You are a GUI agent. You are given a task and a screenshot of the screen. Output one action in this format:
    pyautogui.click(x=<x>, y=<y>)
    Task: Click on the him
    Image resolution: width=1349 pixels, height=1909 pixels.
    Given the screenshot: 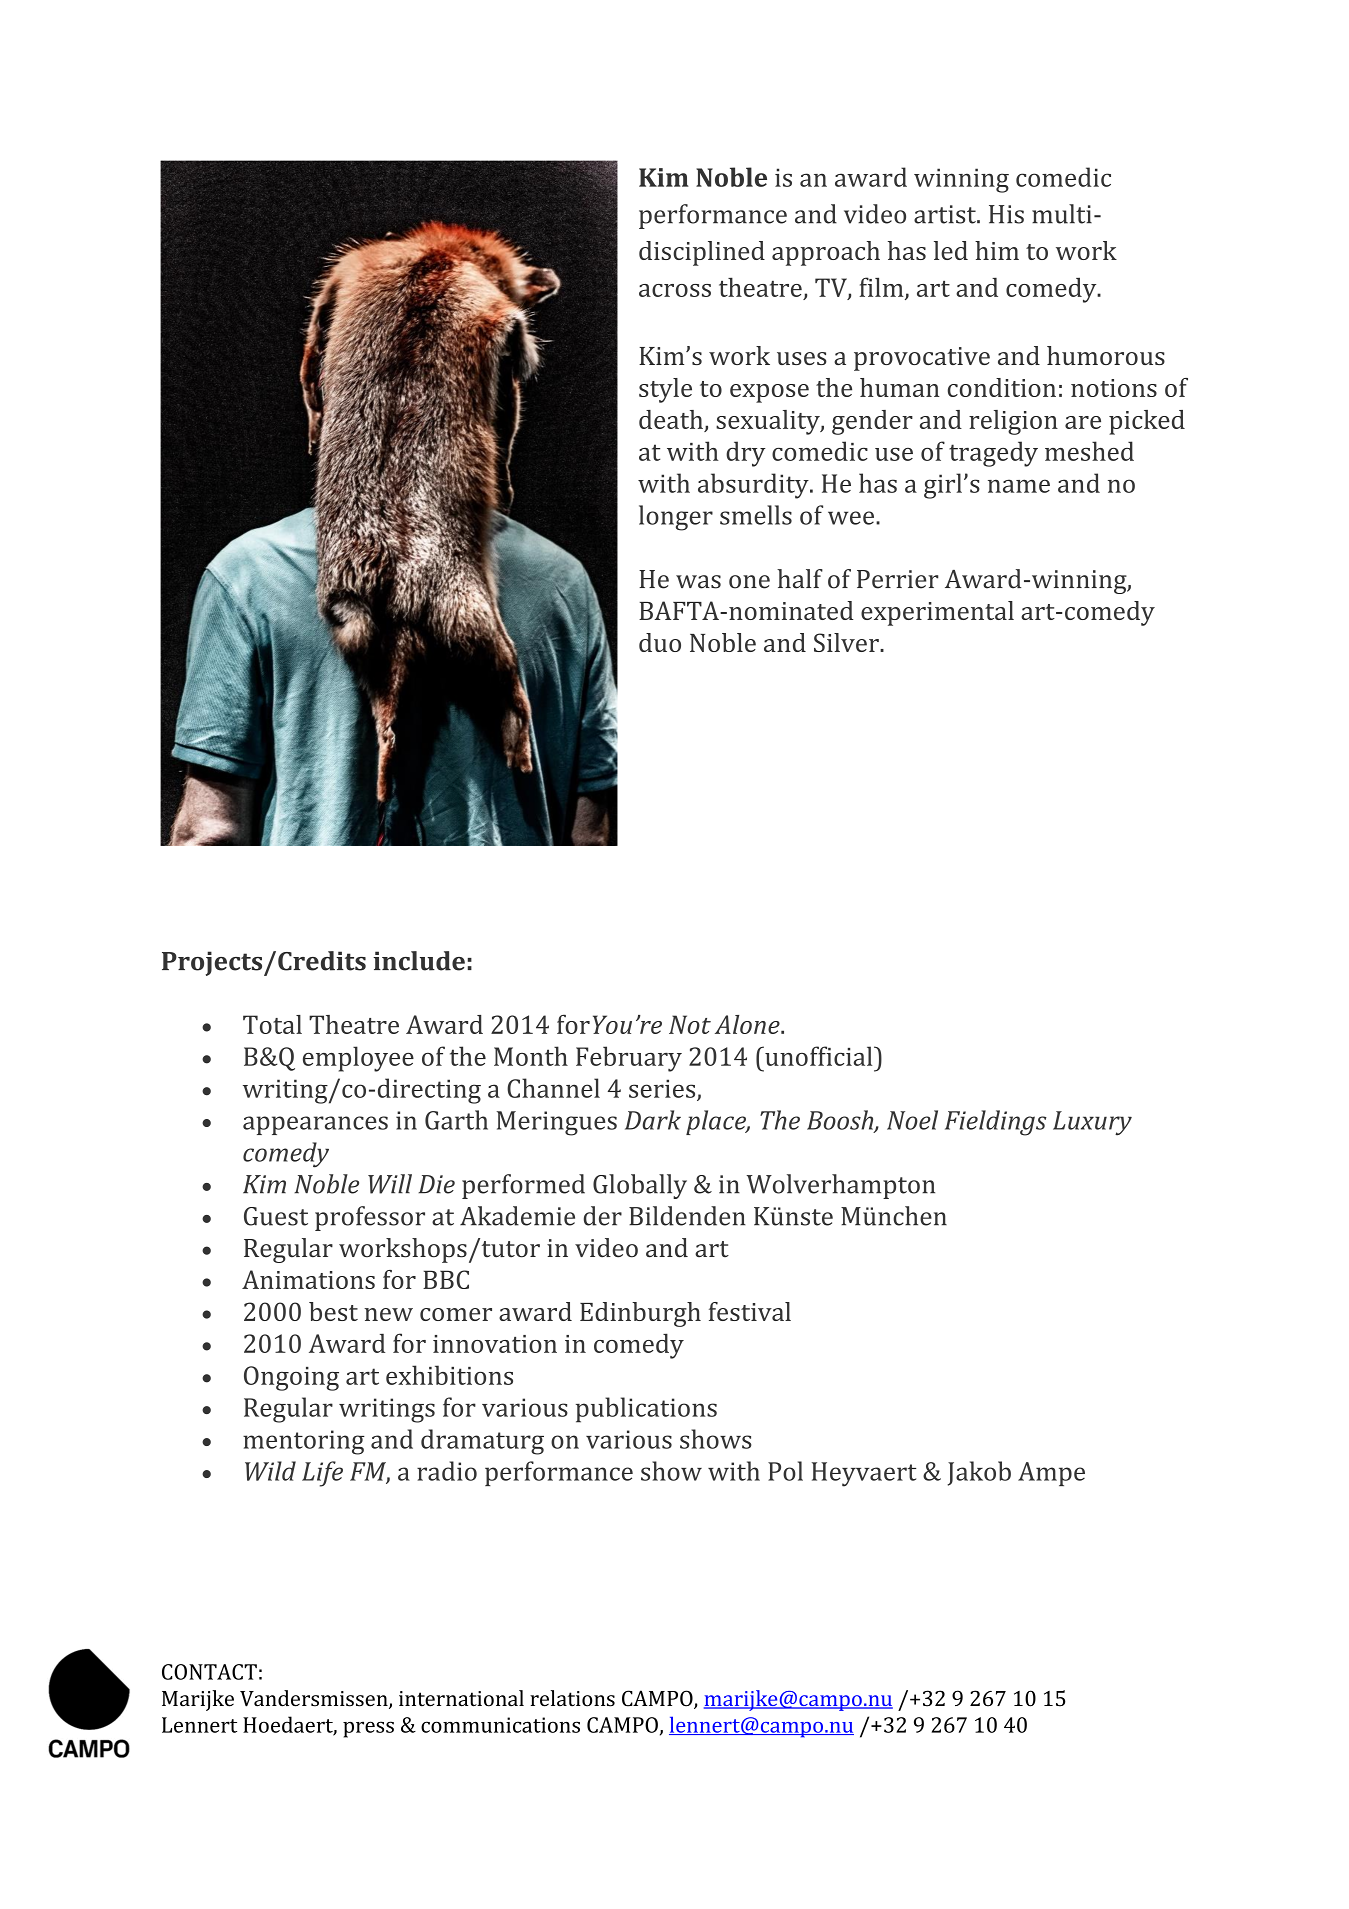 What is the action you would take?
    pyautogui.click(x=997, y=250)
